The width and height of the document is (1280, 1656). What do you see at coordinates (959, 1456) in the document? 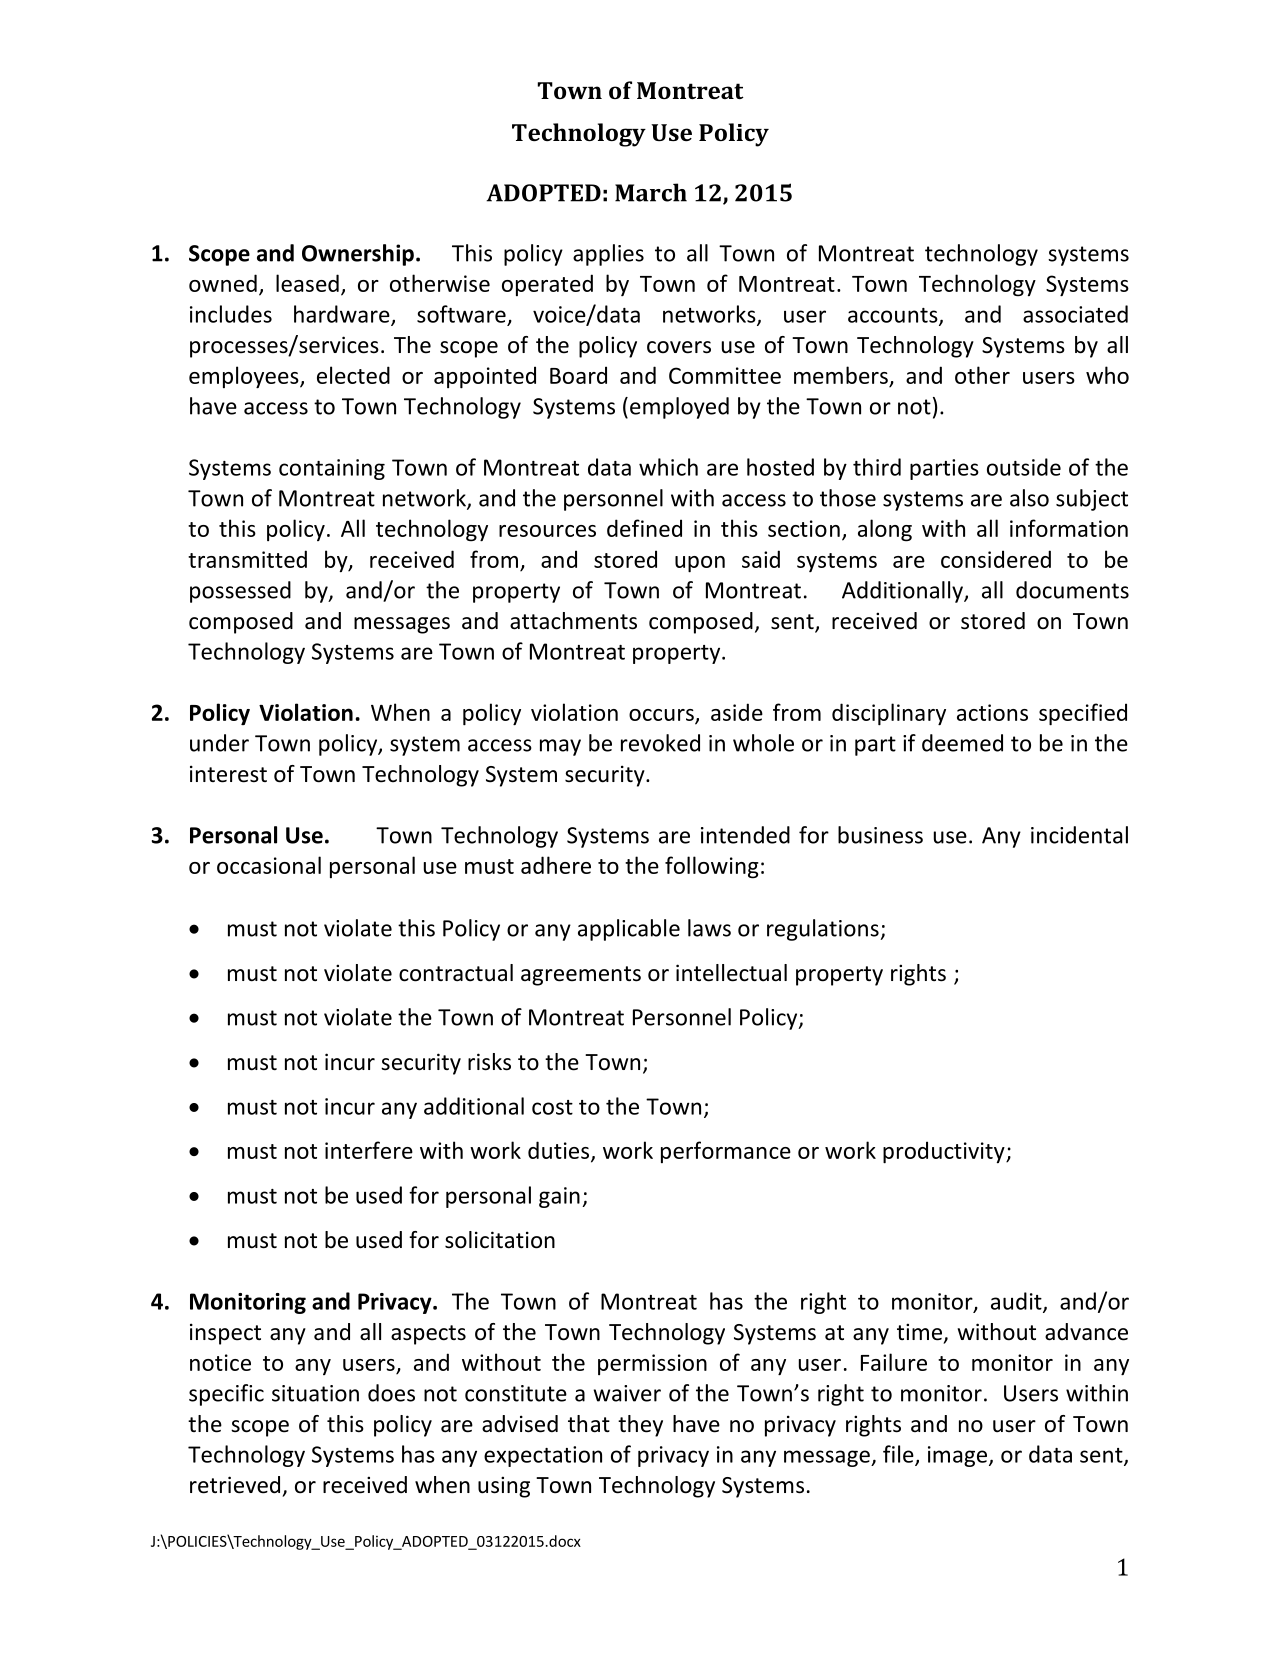
I see `image` at bounding box center [959, 1456].
